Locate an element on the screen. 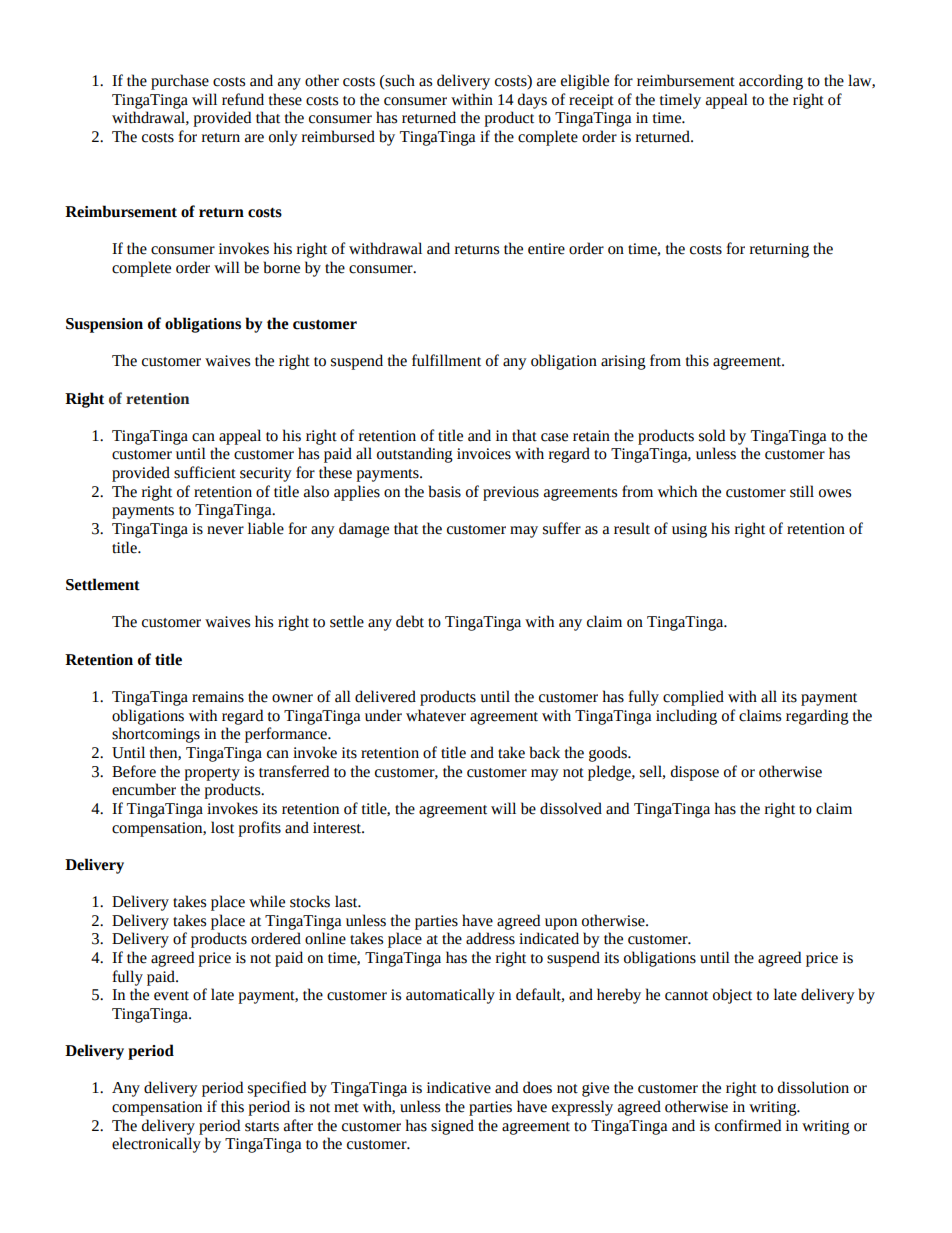 The width and height of the screenshot is (952, 1233). back is located at coordinates (545, 752).
